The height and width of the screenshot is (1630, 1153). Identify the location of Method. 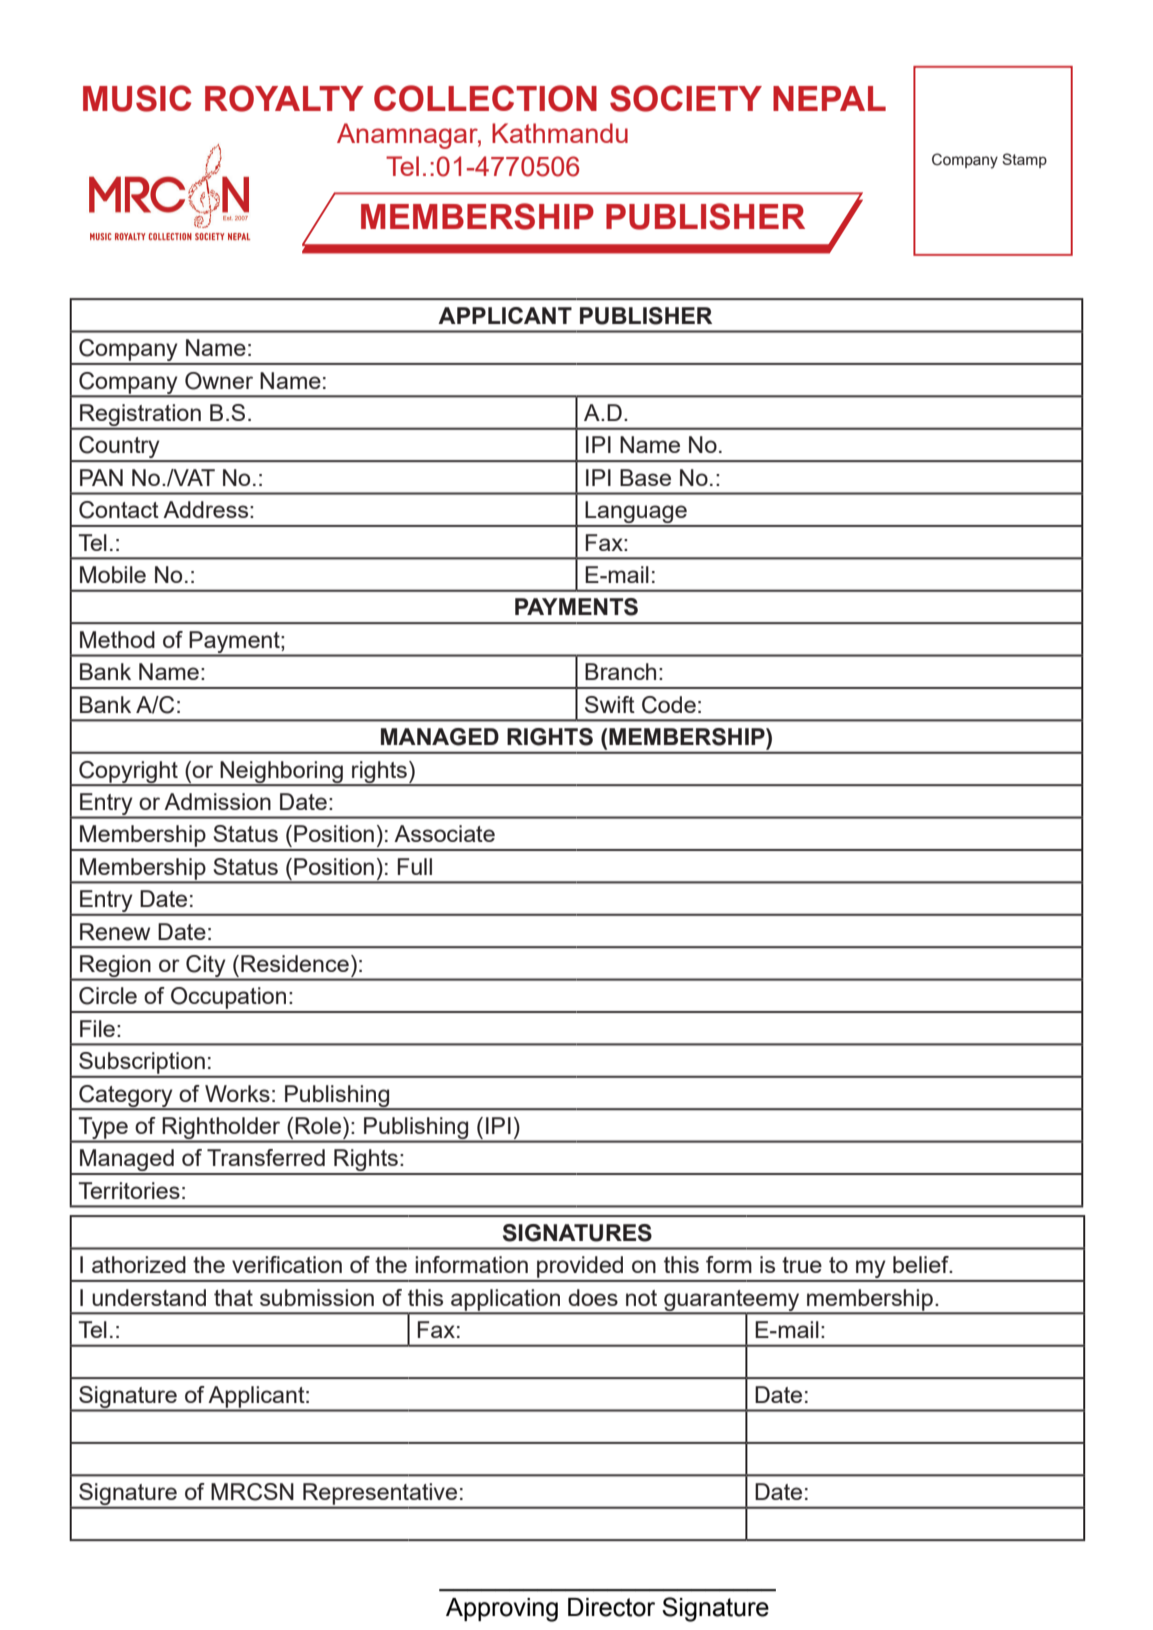
(117, 639).
